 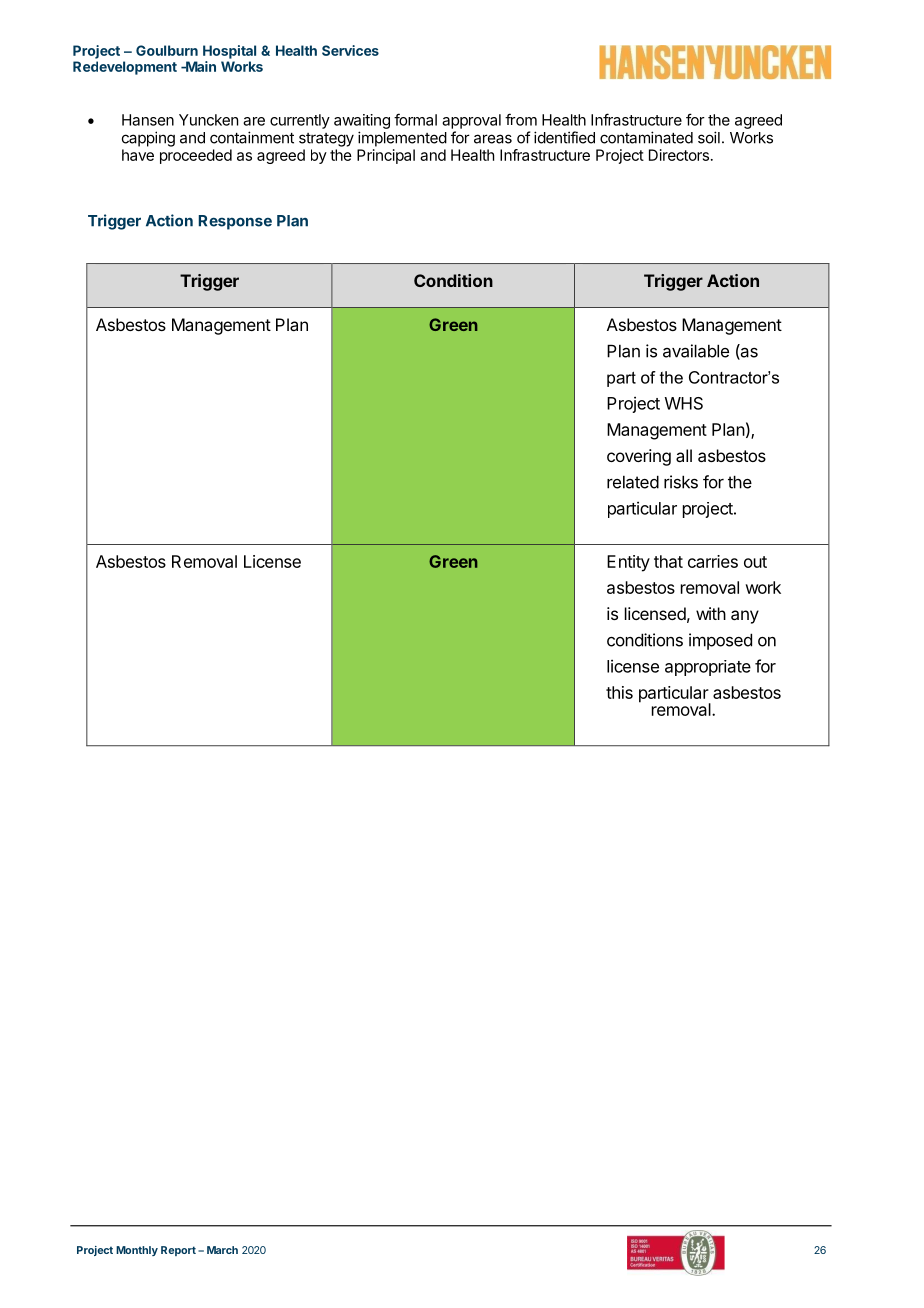 What do you see at coordinates (708, 668) in the screenshot?
I see `appropriate` at bounding box center [708, 668].
